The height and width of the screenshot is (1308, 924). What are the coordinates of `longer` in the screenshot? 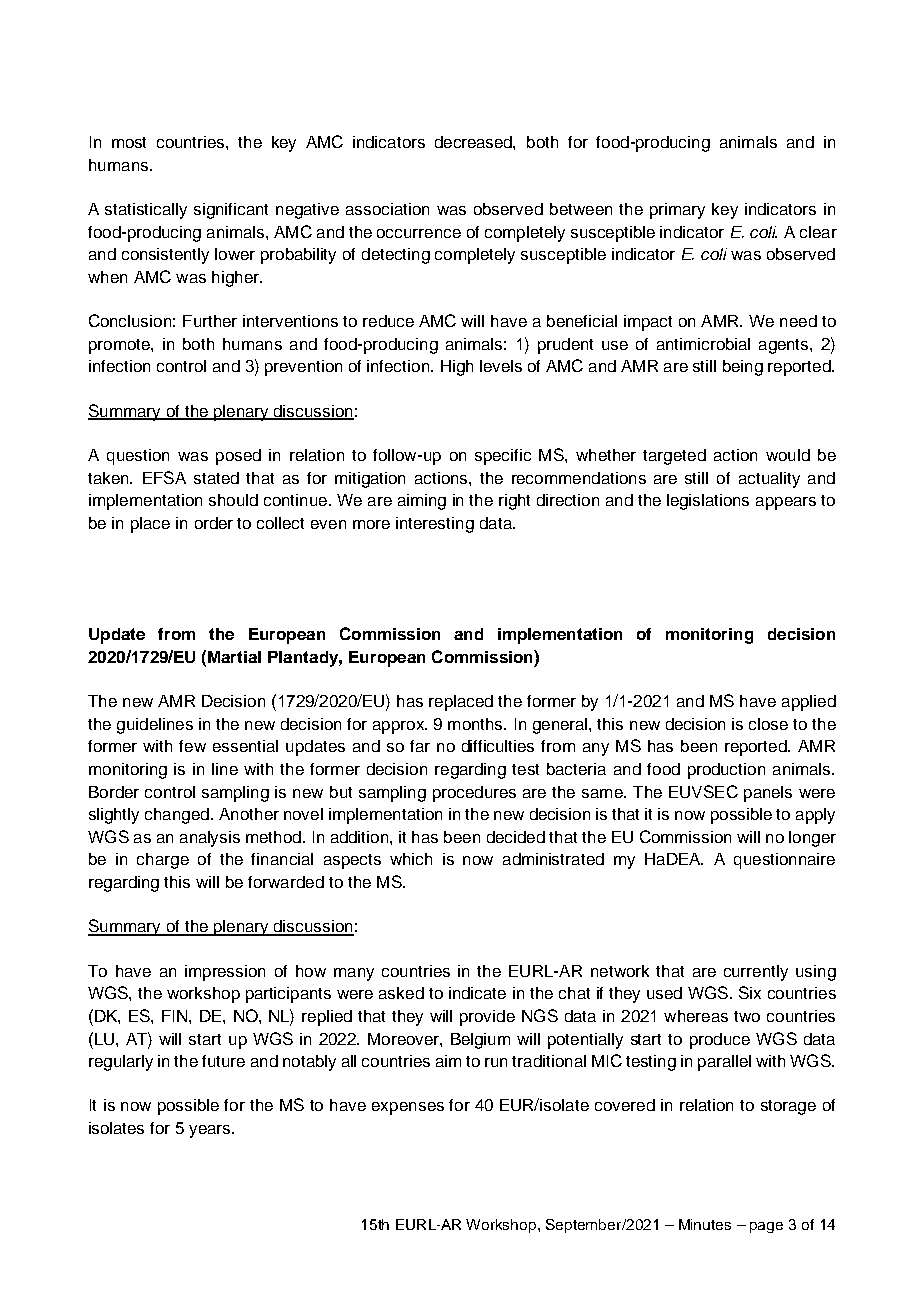 It's located at (812, 839).
